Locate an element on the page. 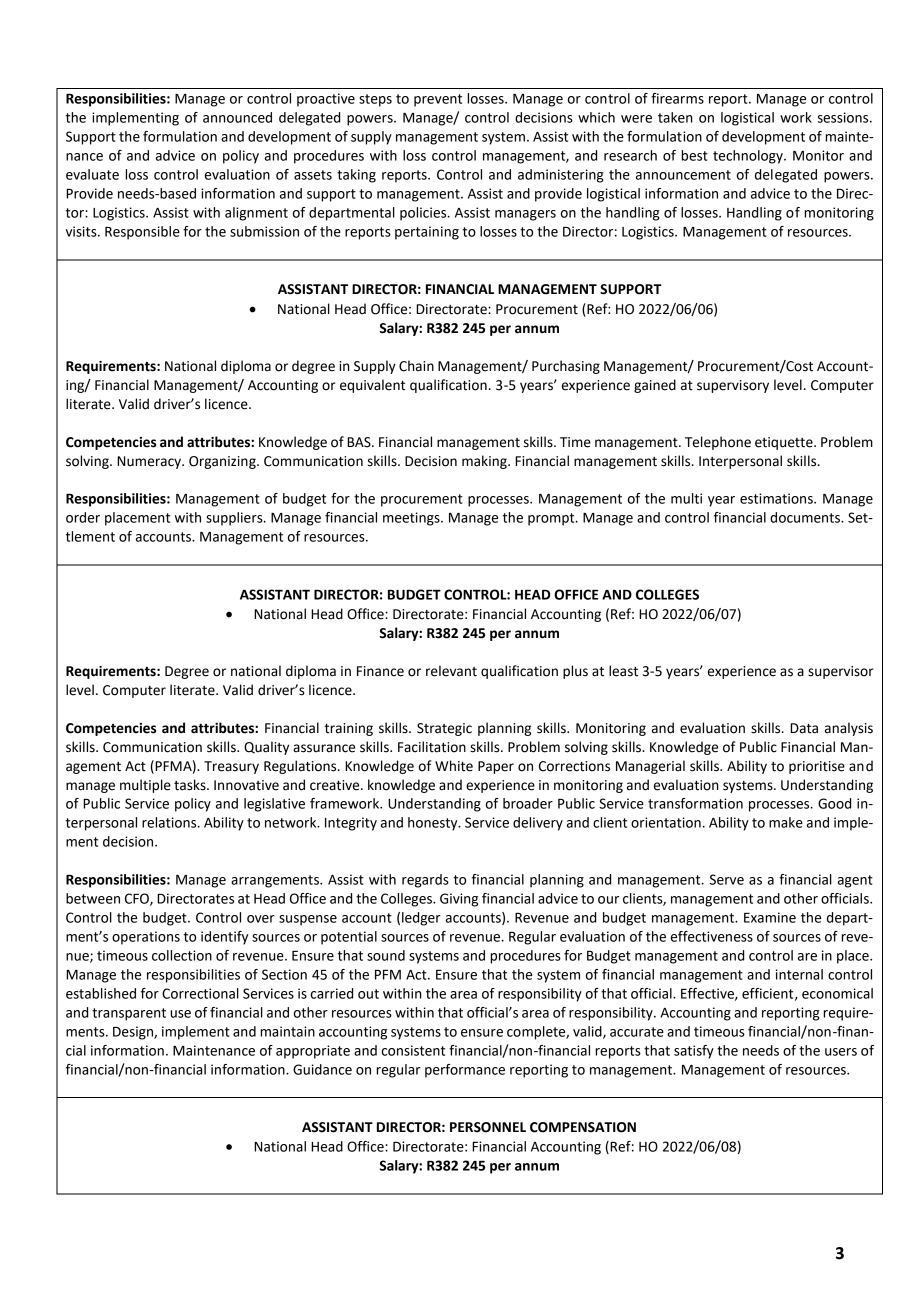  technology is located at coordinates (749, 157).
